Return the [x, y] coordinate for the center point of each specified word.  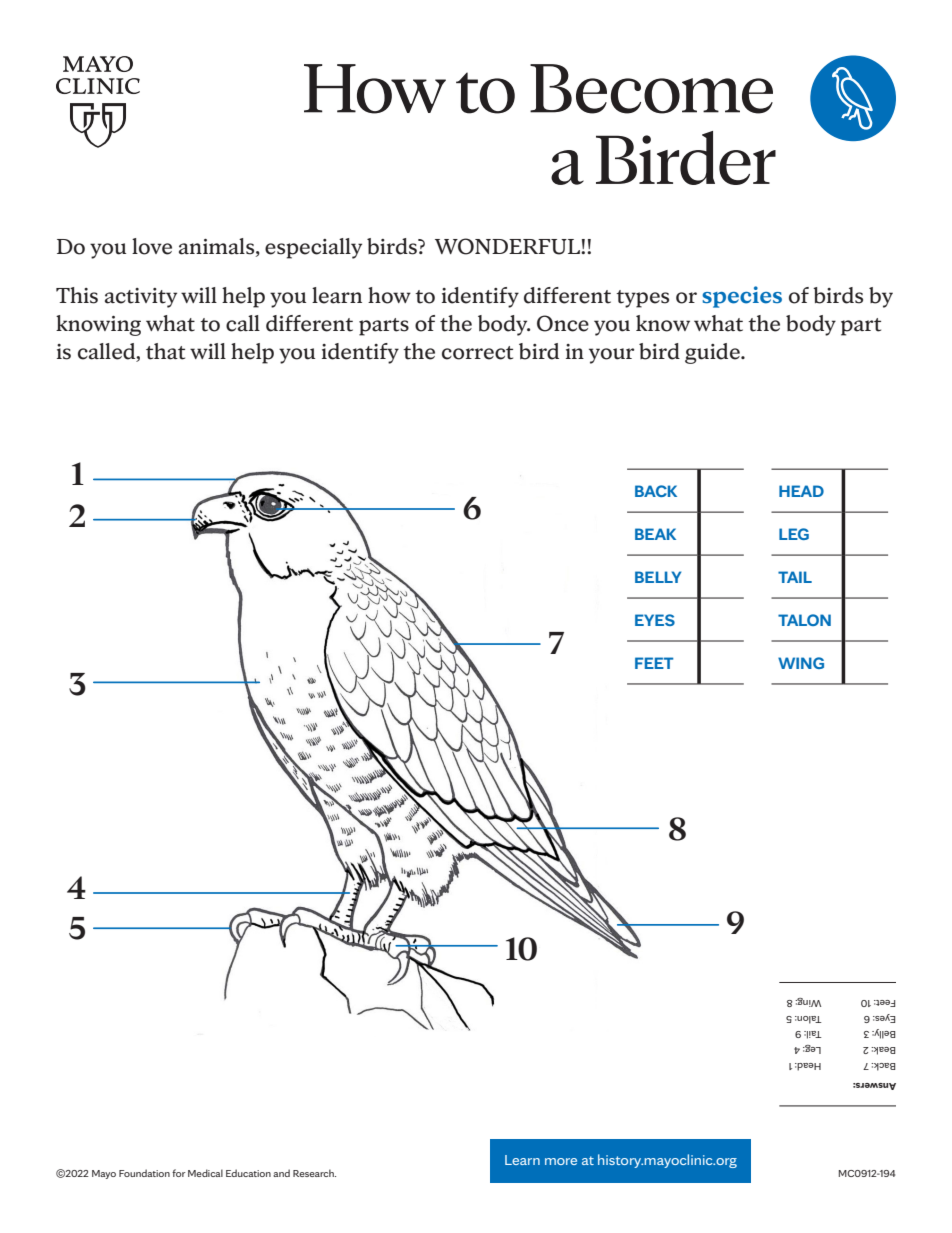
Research [314, 1173]
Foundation [144, 1173]
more [561, 1161]
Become [651, 89]
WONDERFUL [508, 246]
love [152, 246]
